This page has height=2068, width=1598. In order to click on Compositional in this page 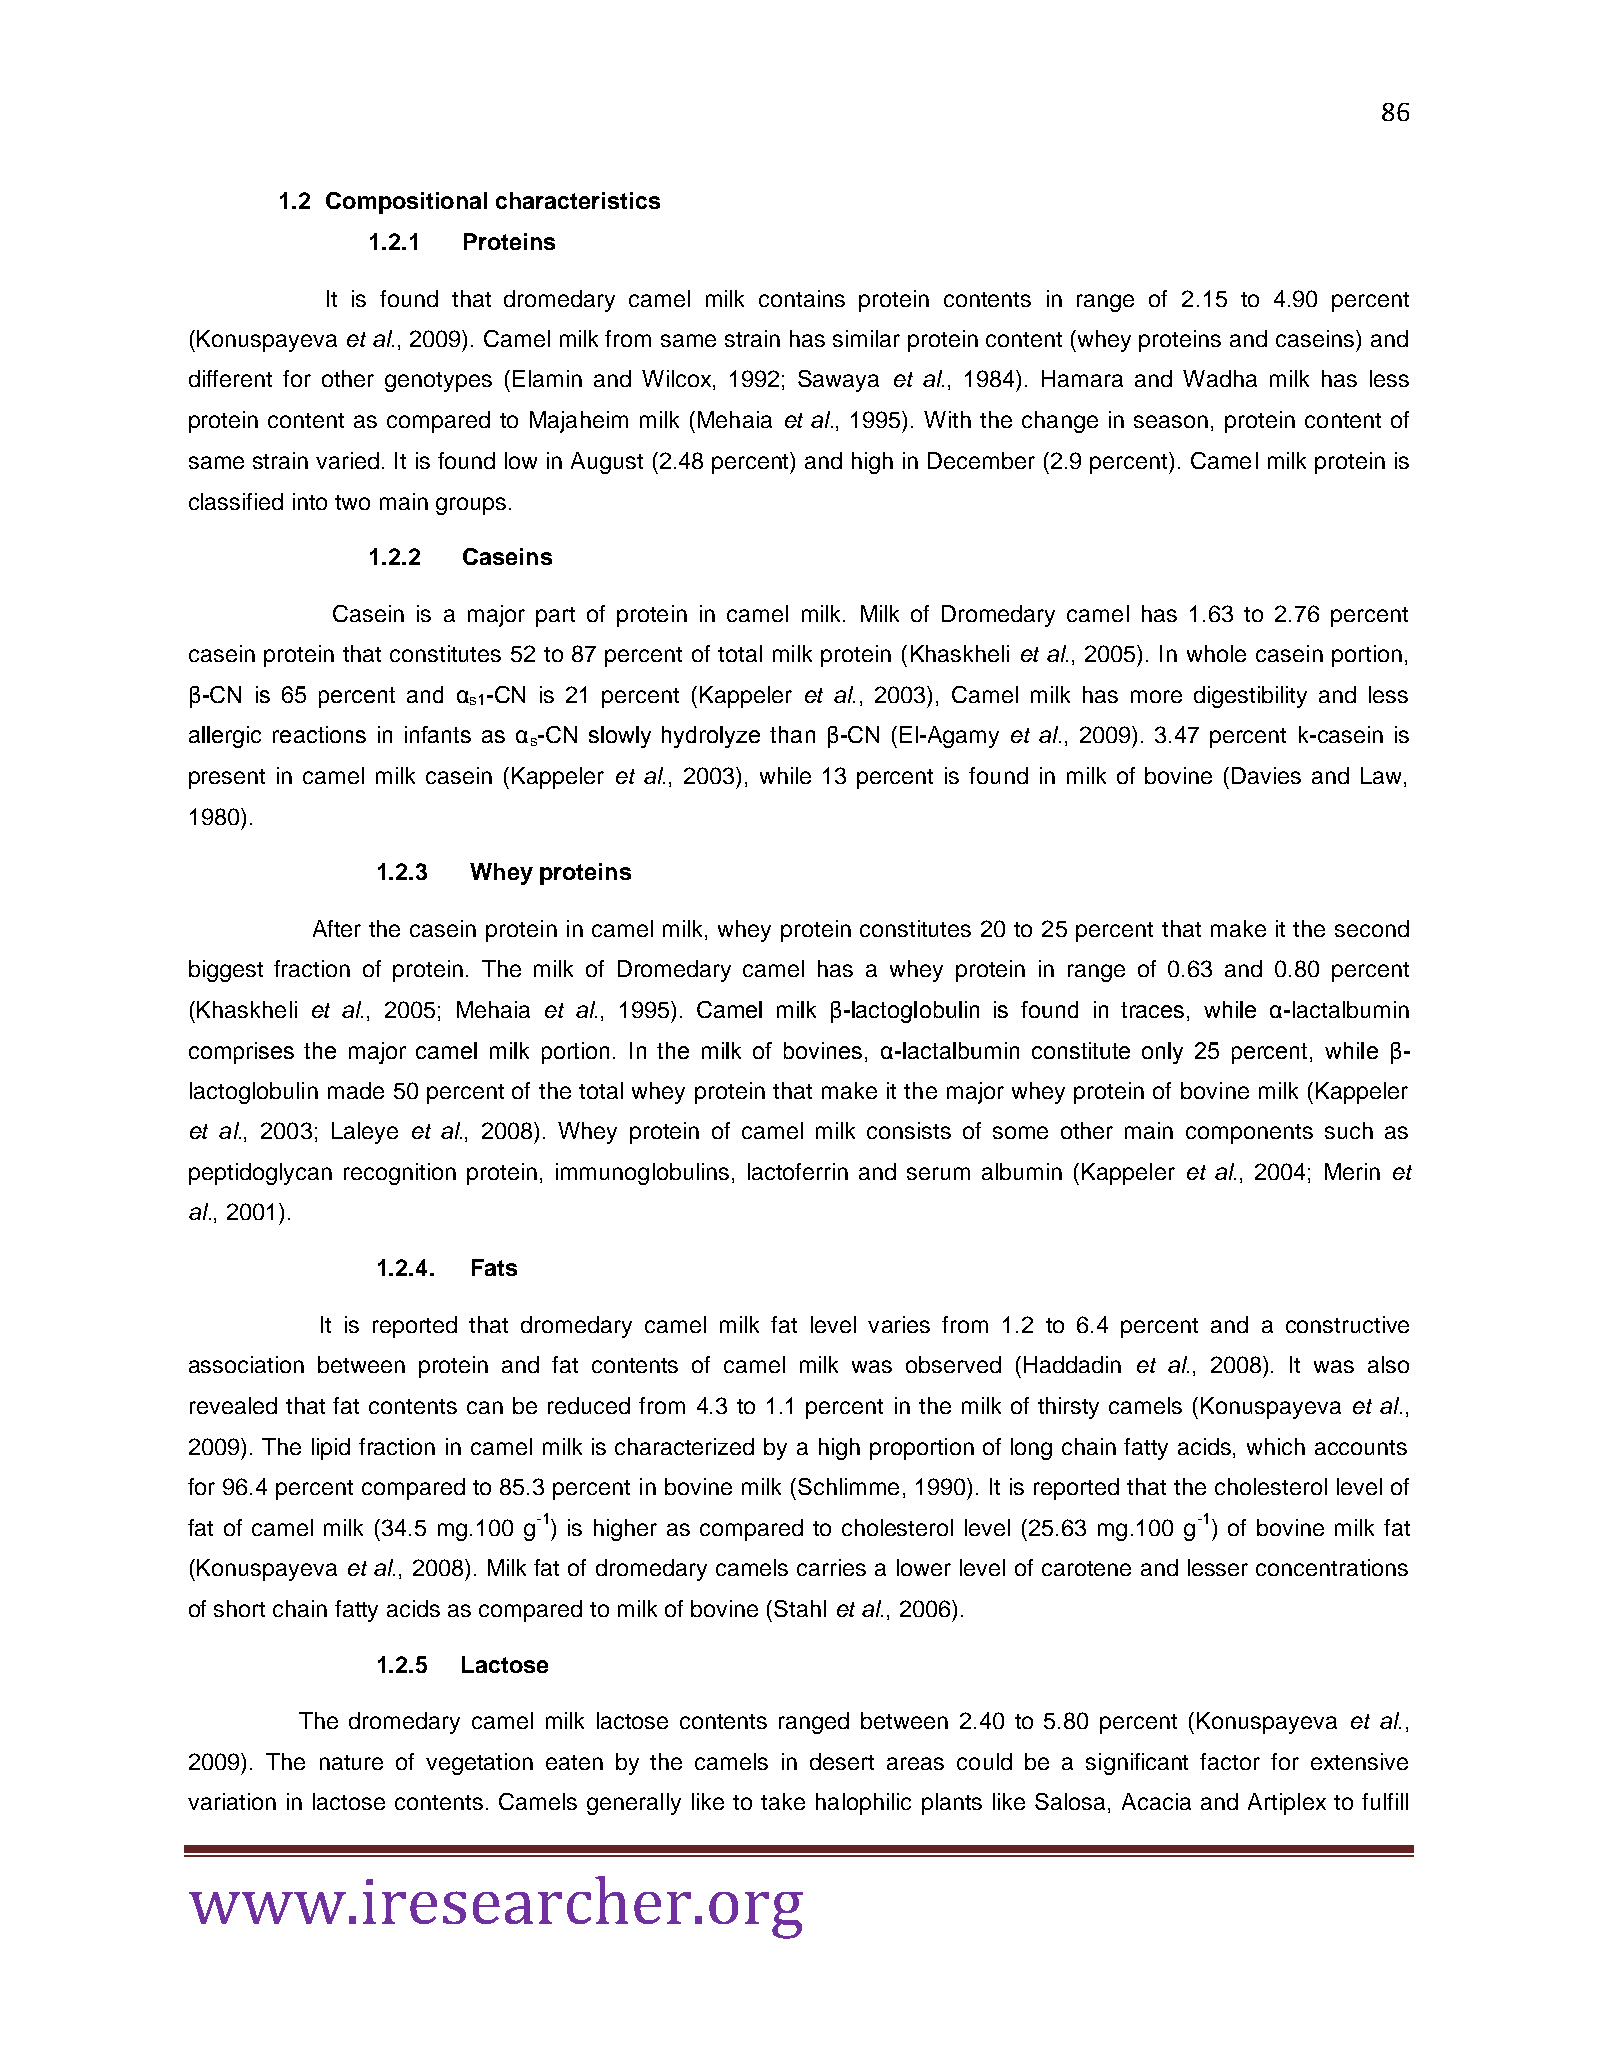, I will do `click(406, 203)`.
